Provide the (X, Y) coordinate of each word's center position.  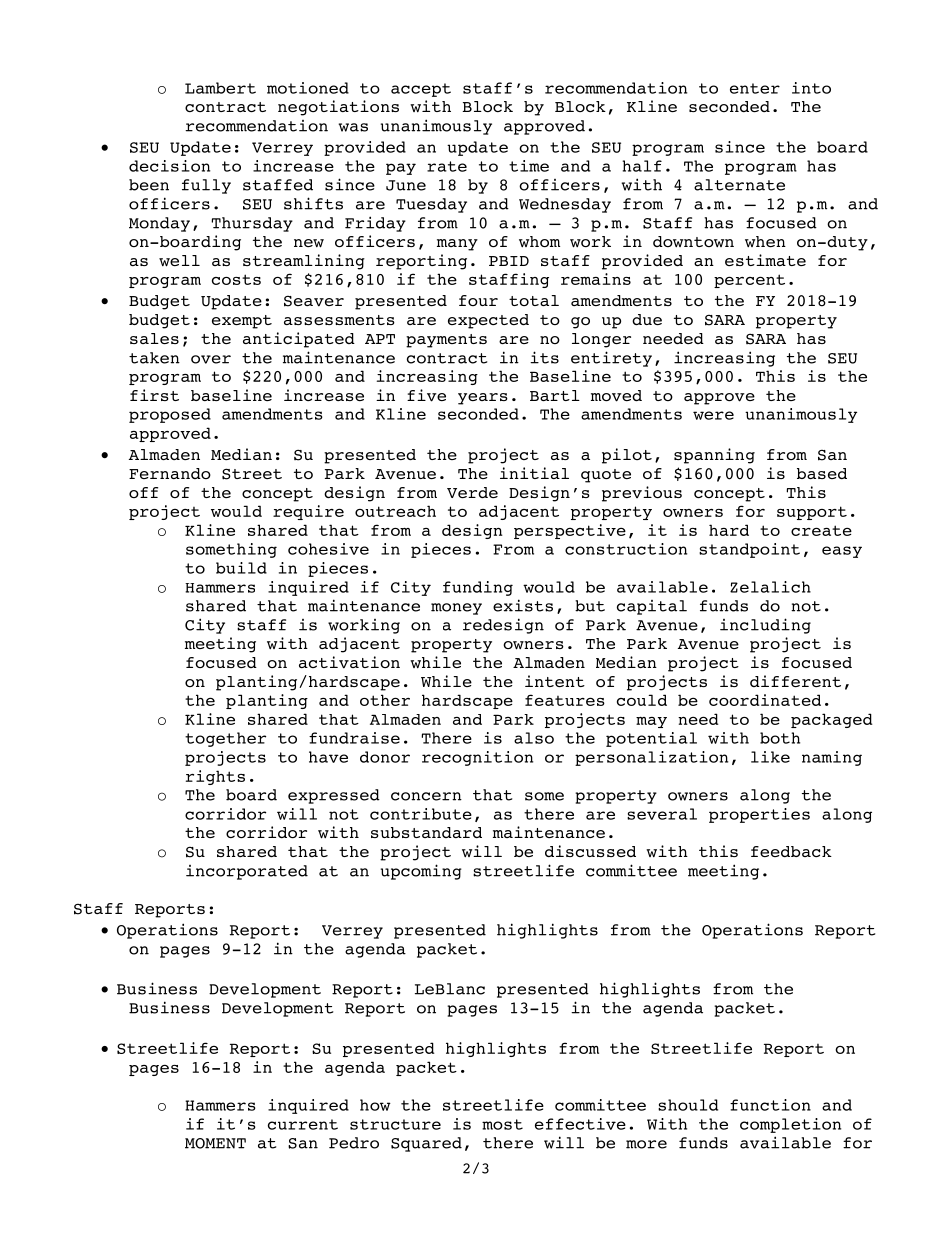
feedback (791, 851)
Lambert (220, 88)
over (211, 359)
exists (523, 605)
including (765, 626)
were (713, 415)
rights (215, 777)
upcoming (421, 872)
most (502, 1124)
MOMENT (215, 1143)
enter (755, 88)
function (770, 1105)
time (529, 166)
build (241, 568)
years (483, 399)
